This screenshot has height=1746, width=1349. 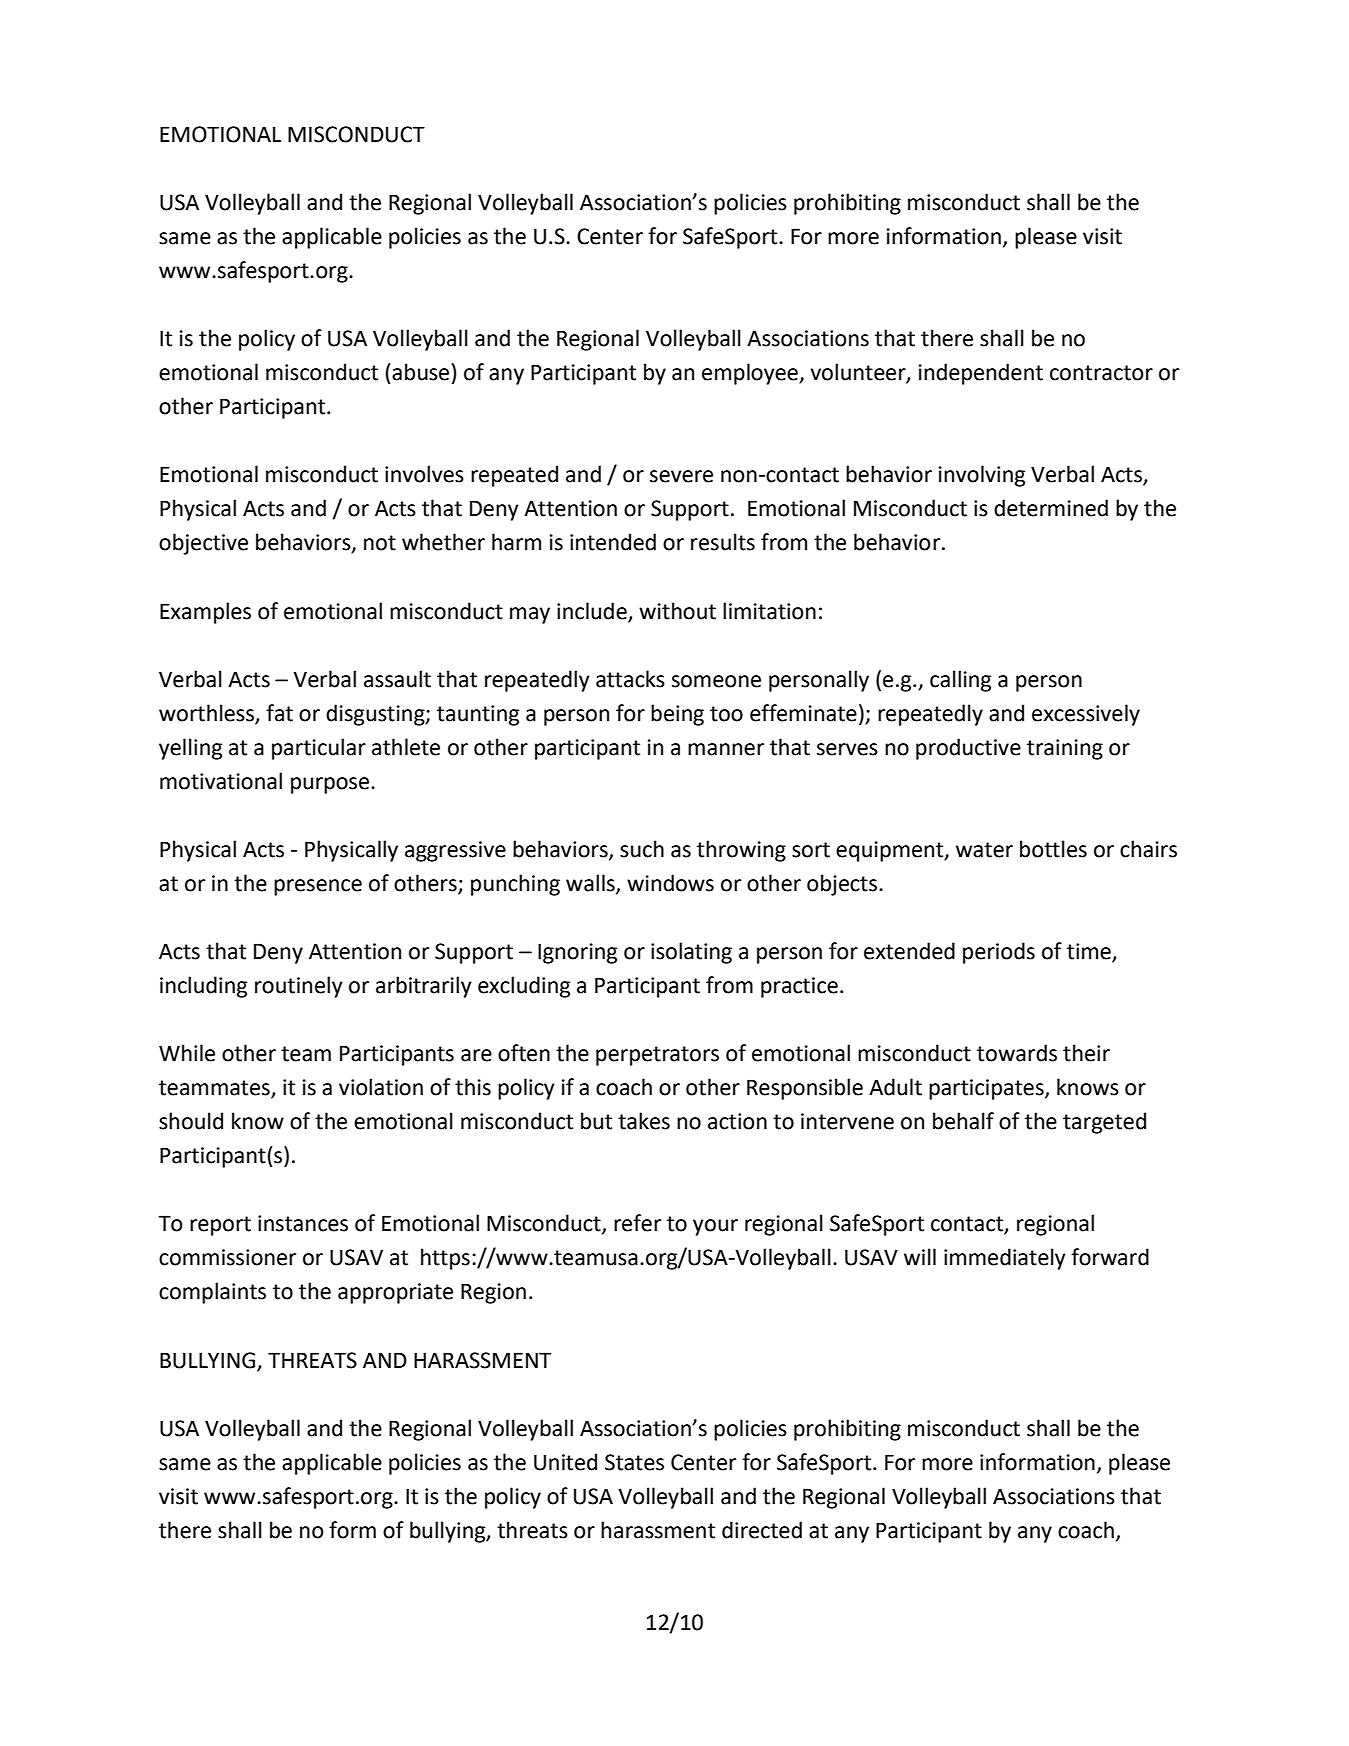 I want to click on perpetrators, so click(x=657, y=1056).
